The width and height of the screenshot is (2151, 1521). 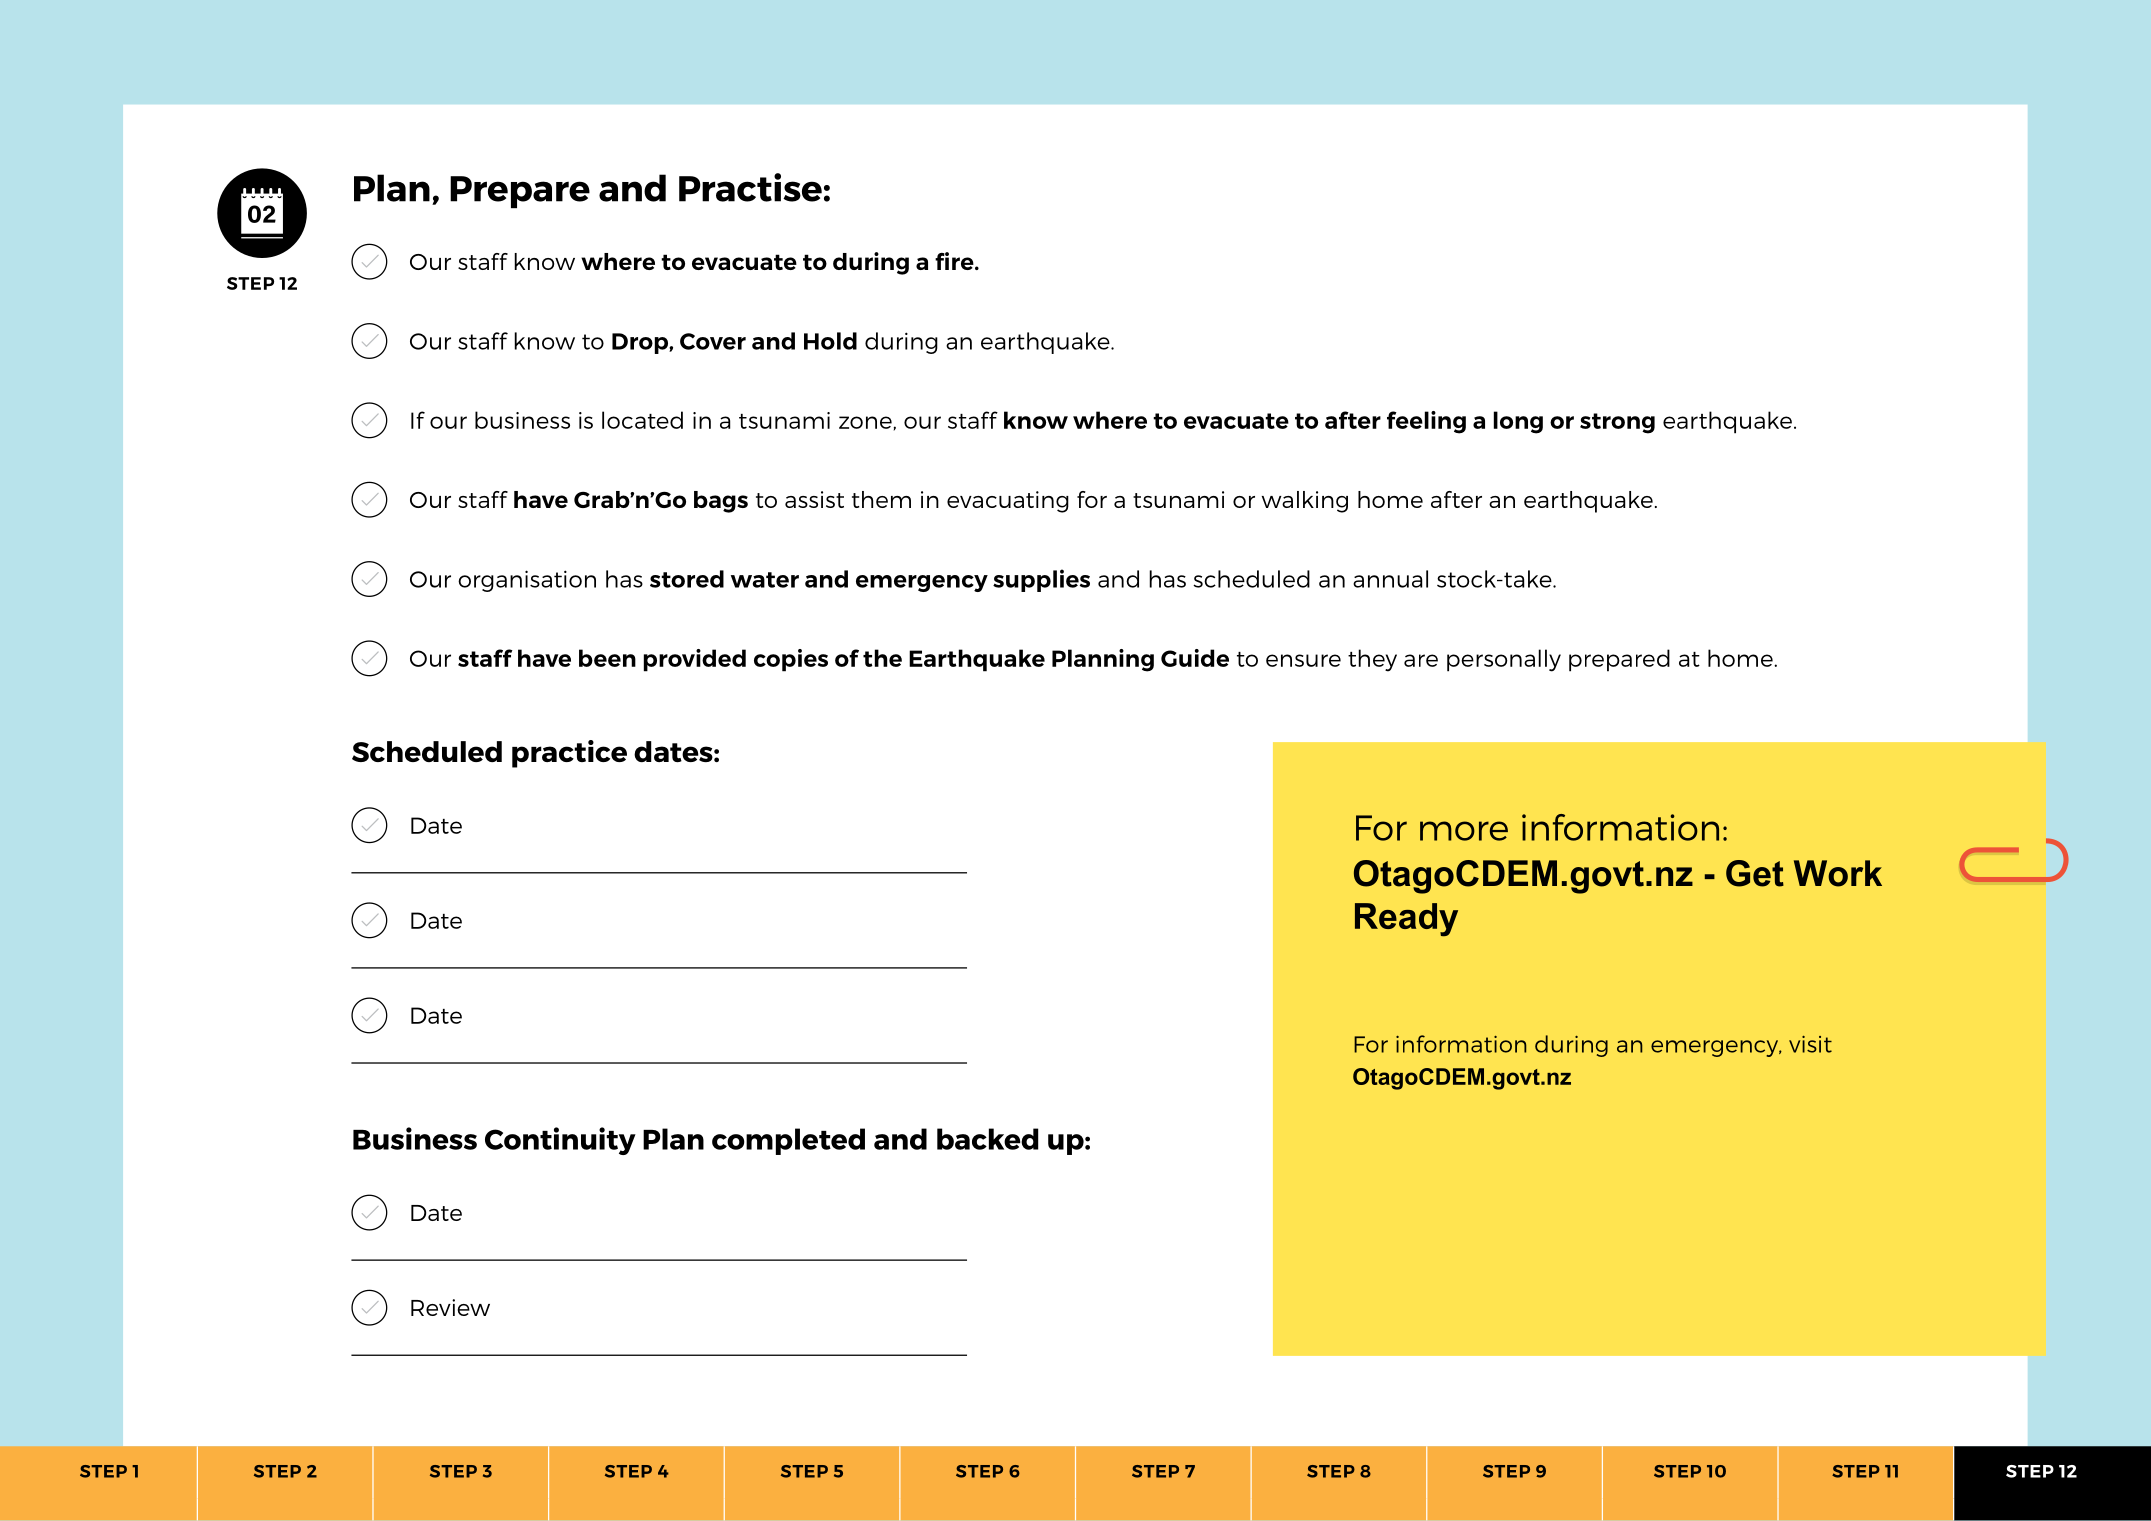 What do you see at coordinates (687, 579) in the screenshot?
I see `stored` at bounding box center [687, 579].
